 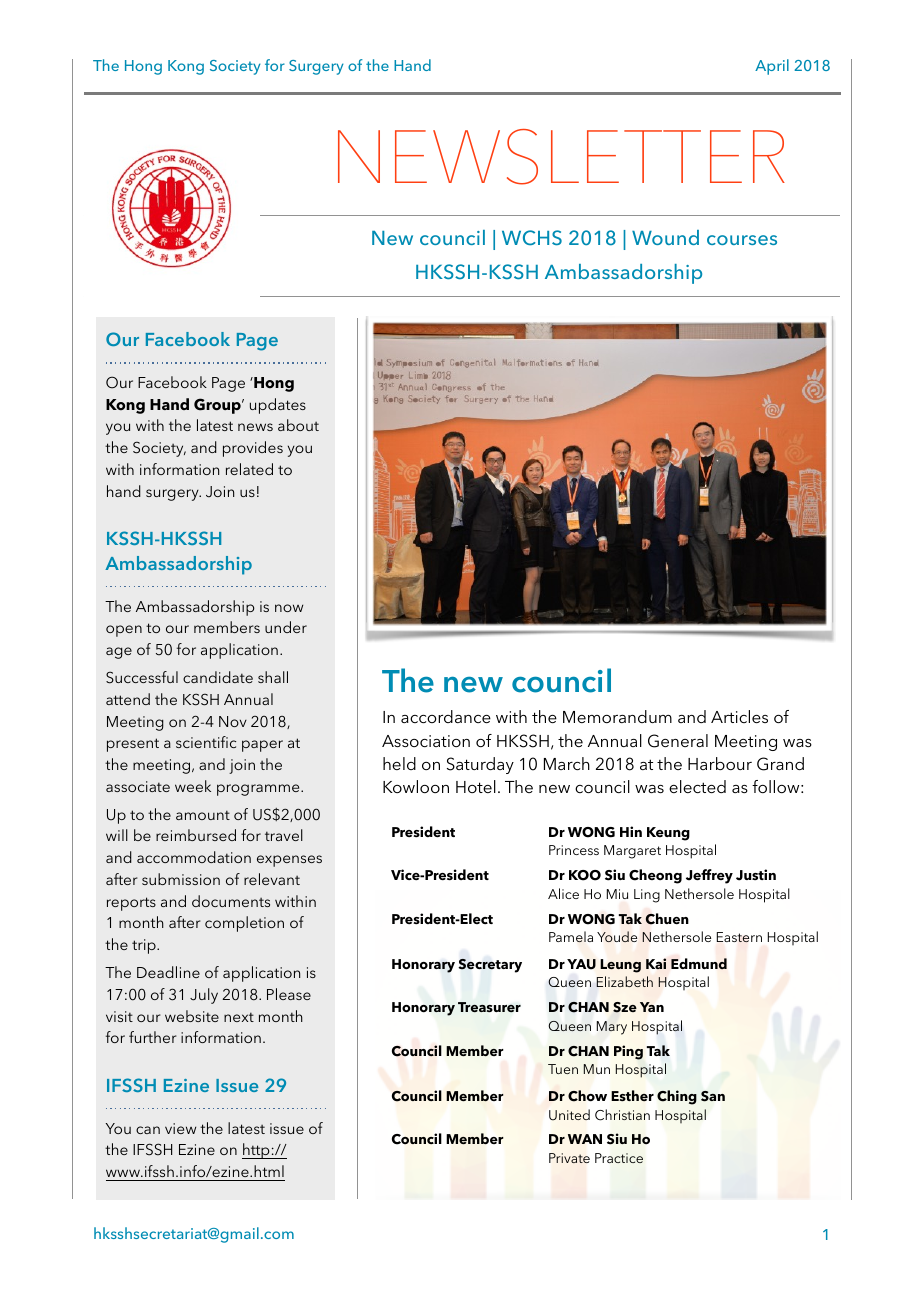 What do you see at coordinates (665, 237) in the screenshot?
I see `Wound` at bounding box center [665, 237].
